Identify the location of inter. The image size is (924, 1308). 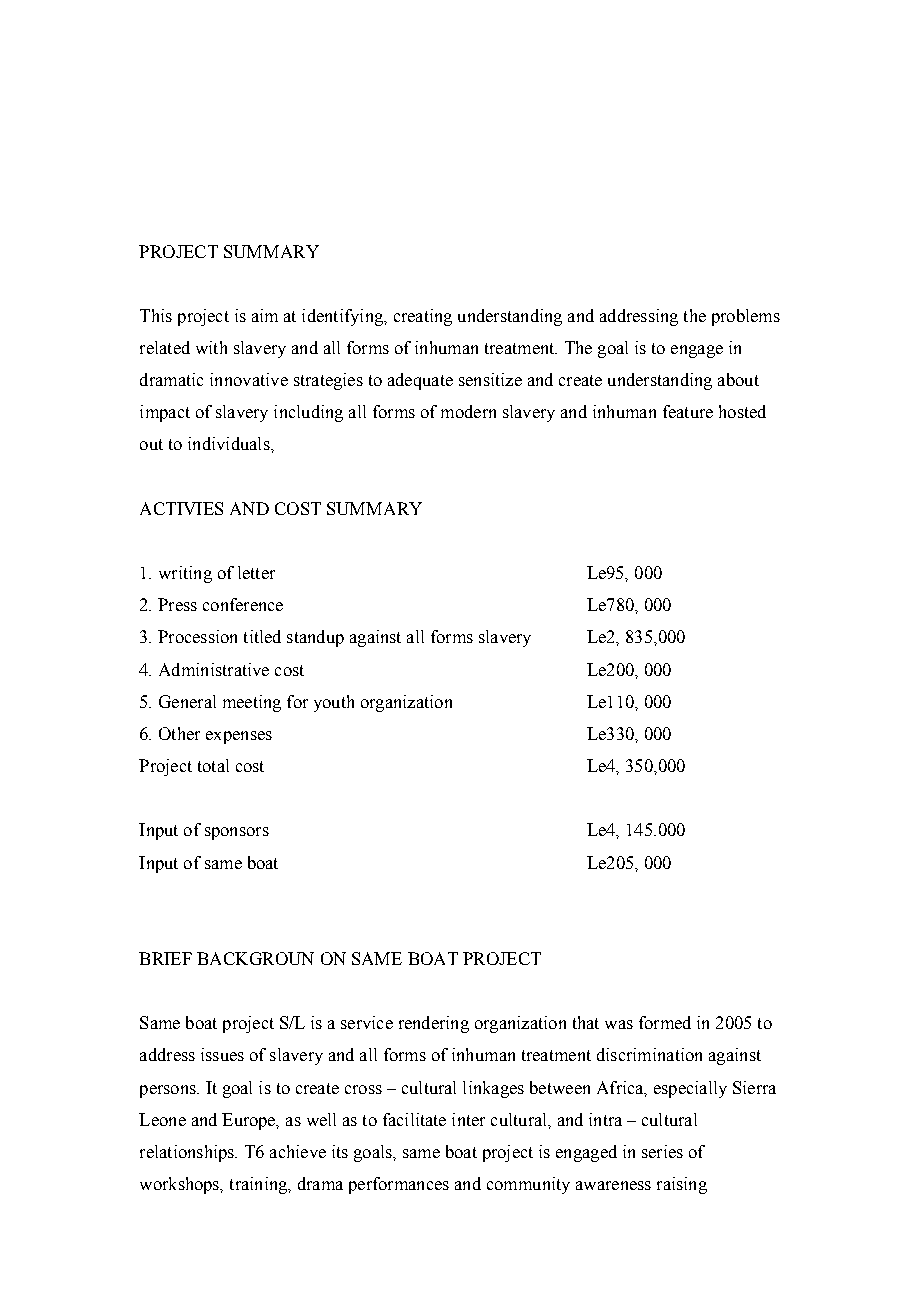
(468, 1119).
